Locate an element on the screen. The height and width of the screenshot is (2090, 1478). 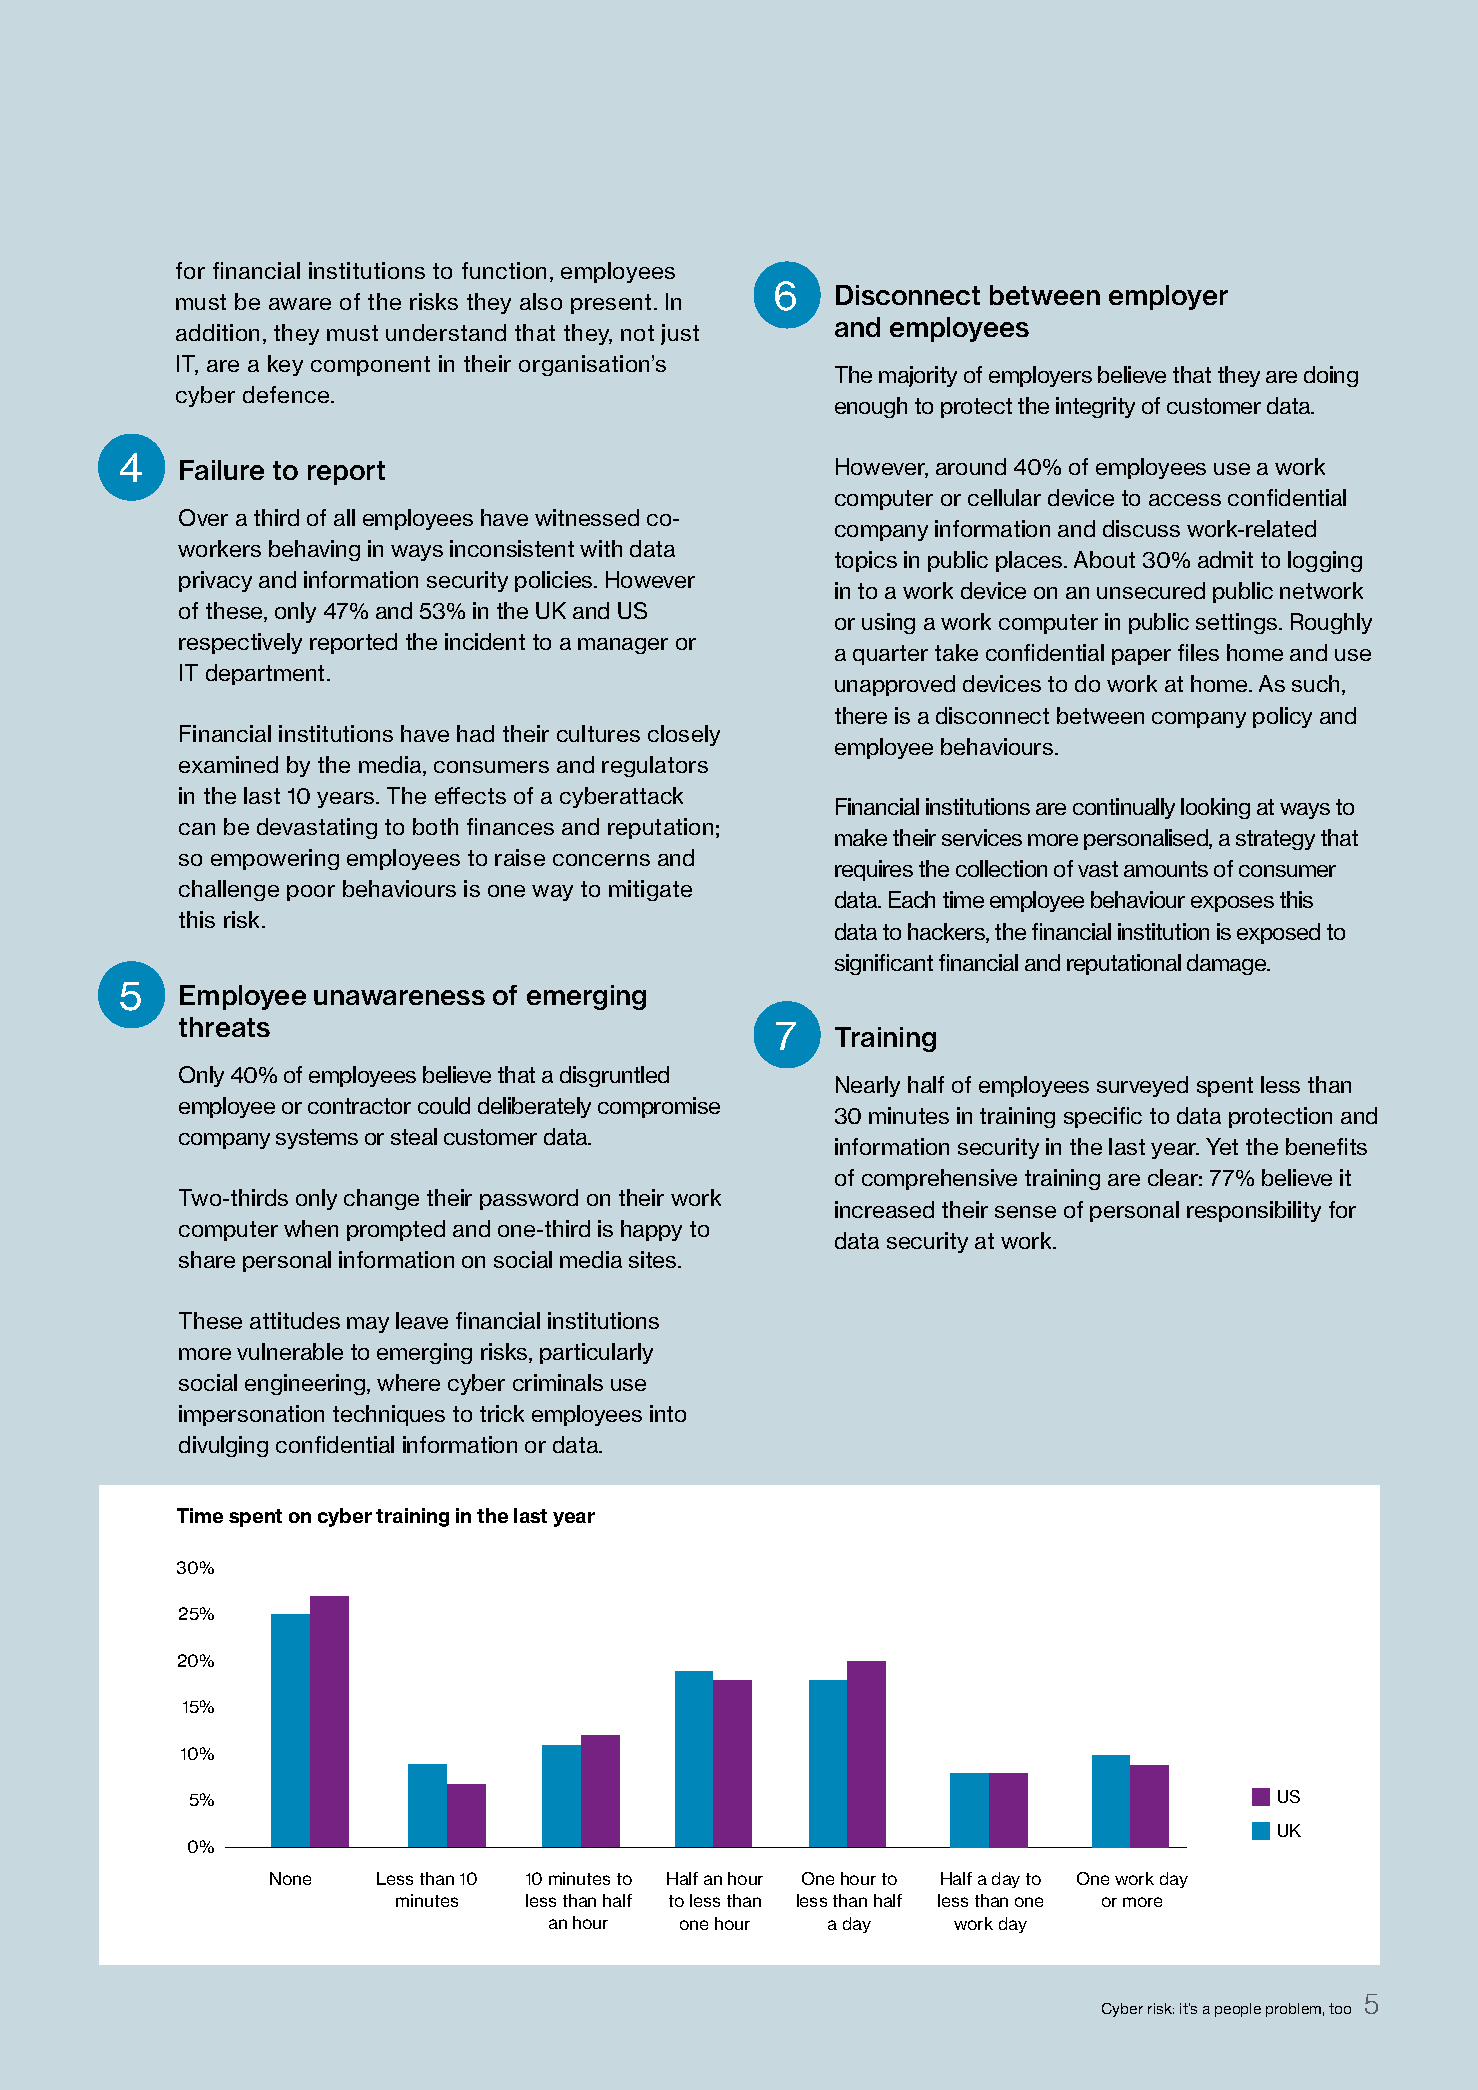
component is located at coordinates (370, 366).
